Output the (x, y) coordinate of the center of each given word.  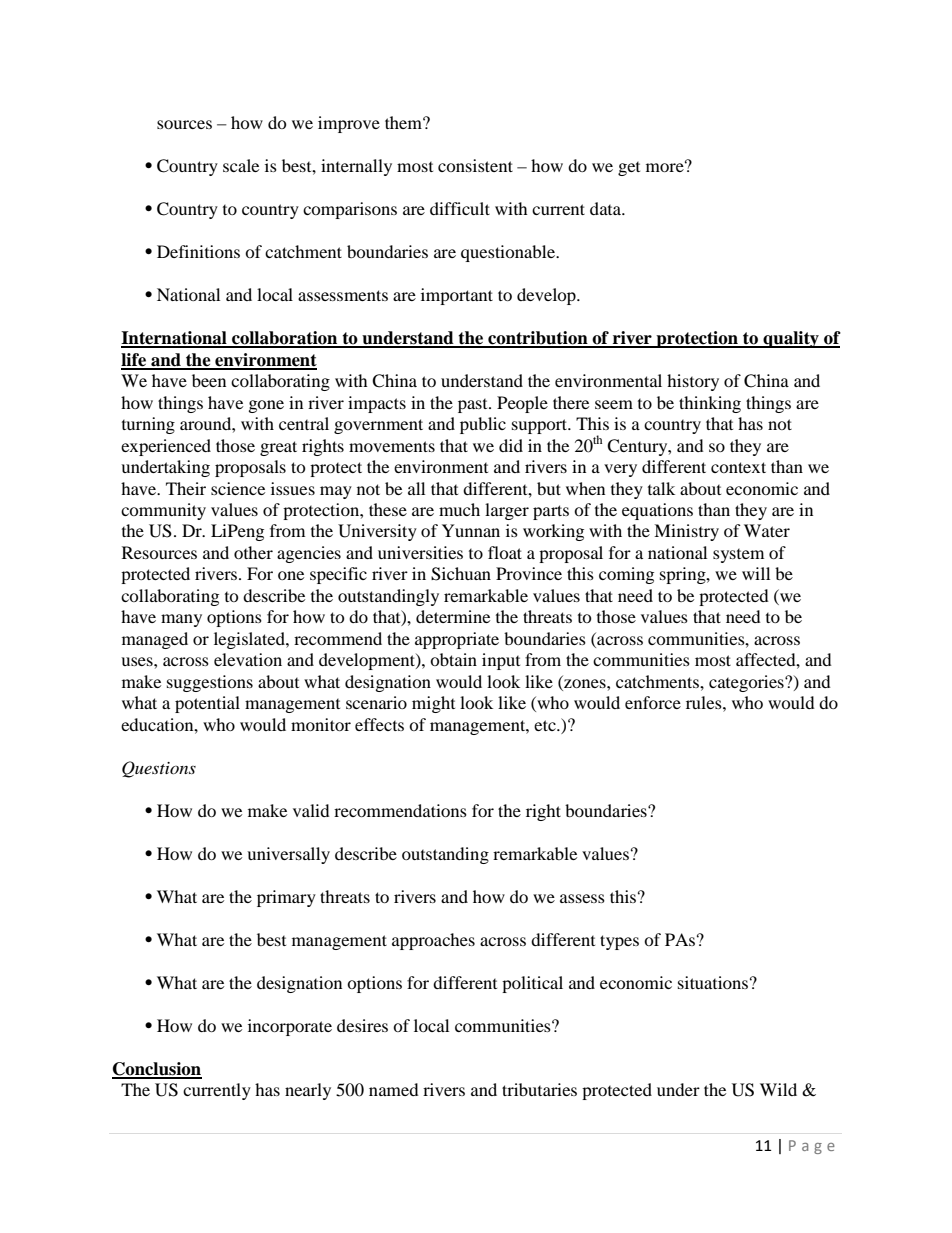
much (459, 509)
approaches (433, 941)
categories (747, 683)
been (209, 380)
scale (241, 165)
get (629, 169)
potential (207, 704)
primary (286, 898)
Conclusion (157, 1070)
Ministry (686, 532)
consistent (475, 165)
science (238, 488)
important (457, 296)
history (693, 382)
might (433, 704)
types (619, 942)
